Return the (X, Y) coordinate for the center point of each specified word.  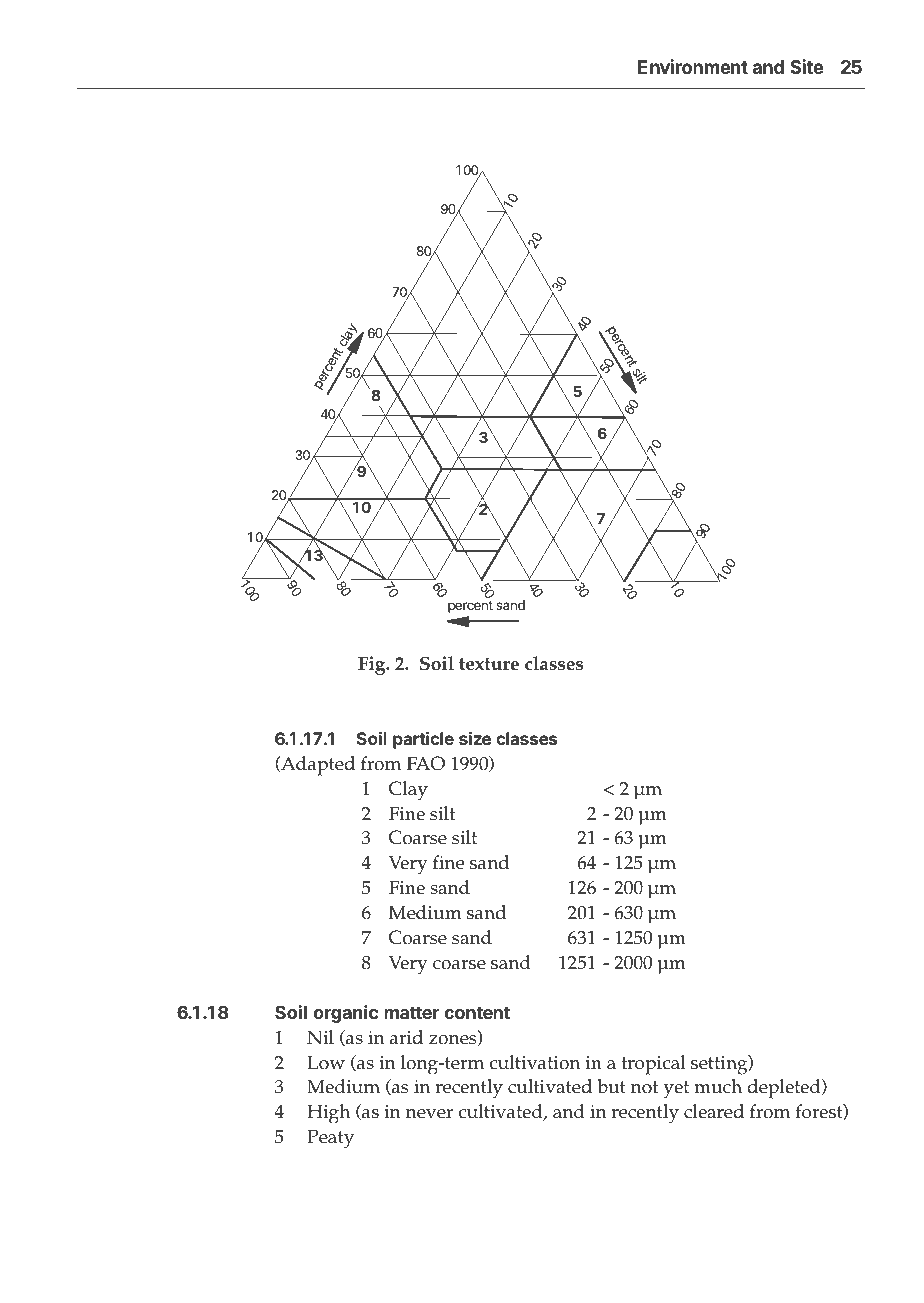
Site (806, 66)
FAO (426, 763)
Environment (693, 66)
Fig (373, 665)
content (477, 1012)
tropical (654, 1065)
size (475, 738)
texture (489, 664)
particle (423, 740)
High (328, 1114)
